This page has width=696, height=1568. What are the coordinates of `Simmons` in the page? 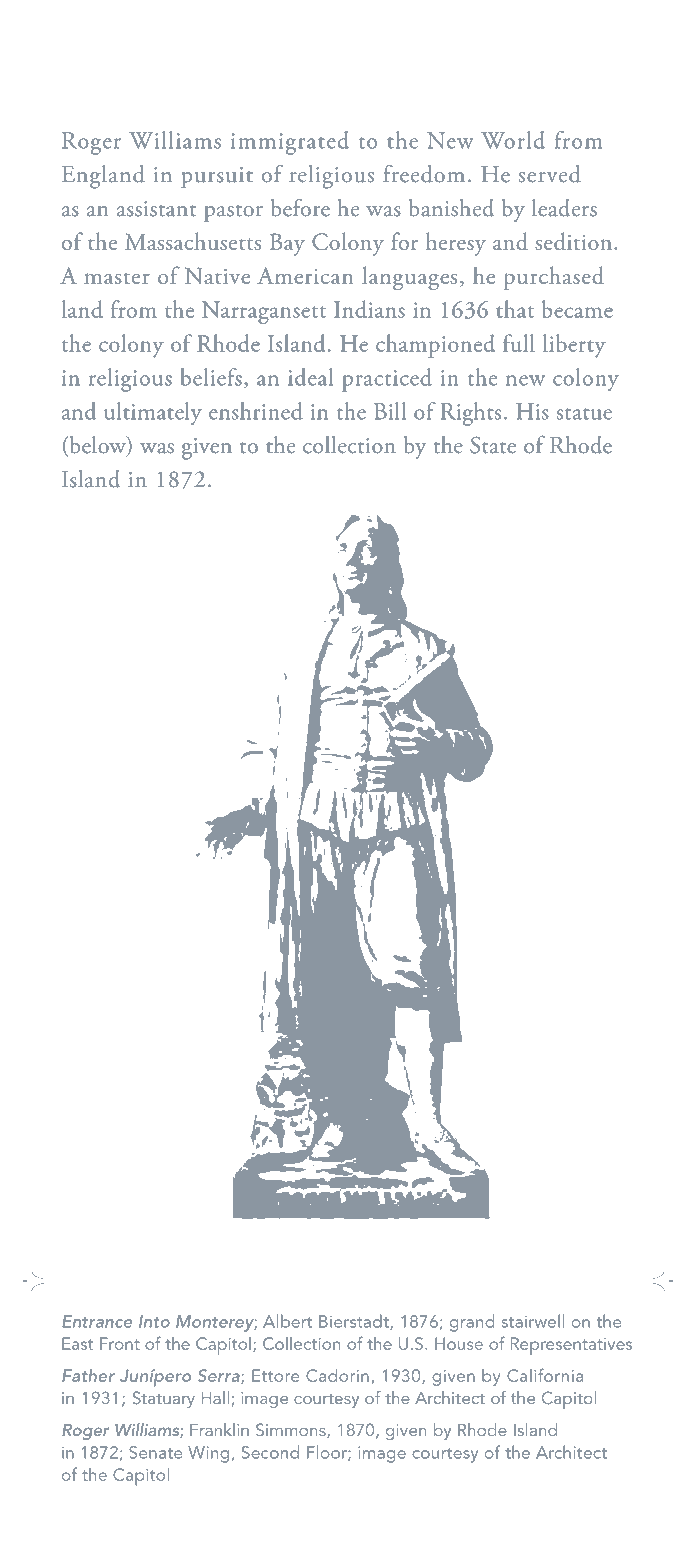 It's located at (292, 1430).
